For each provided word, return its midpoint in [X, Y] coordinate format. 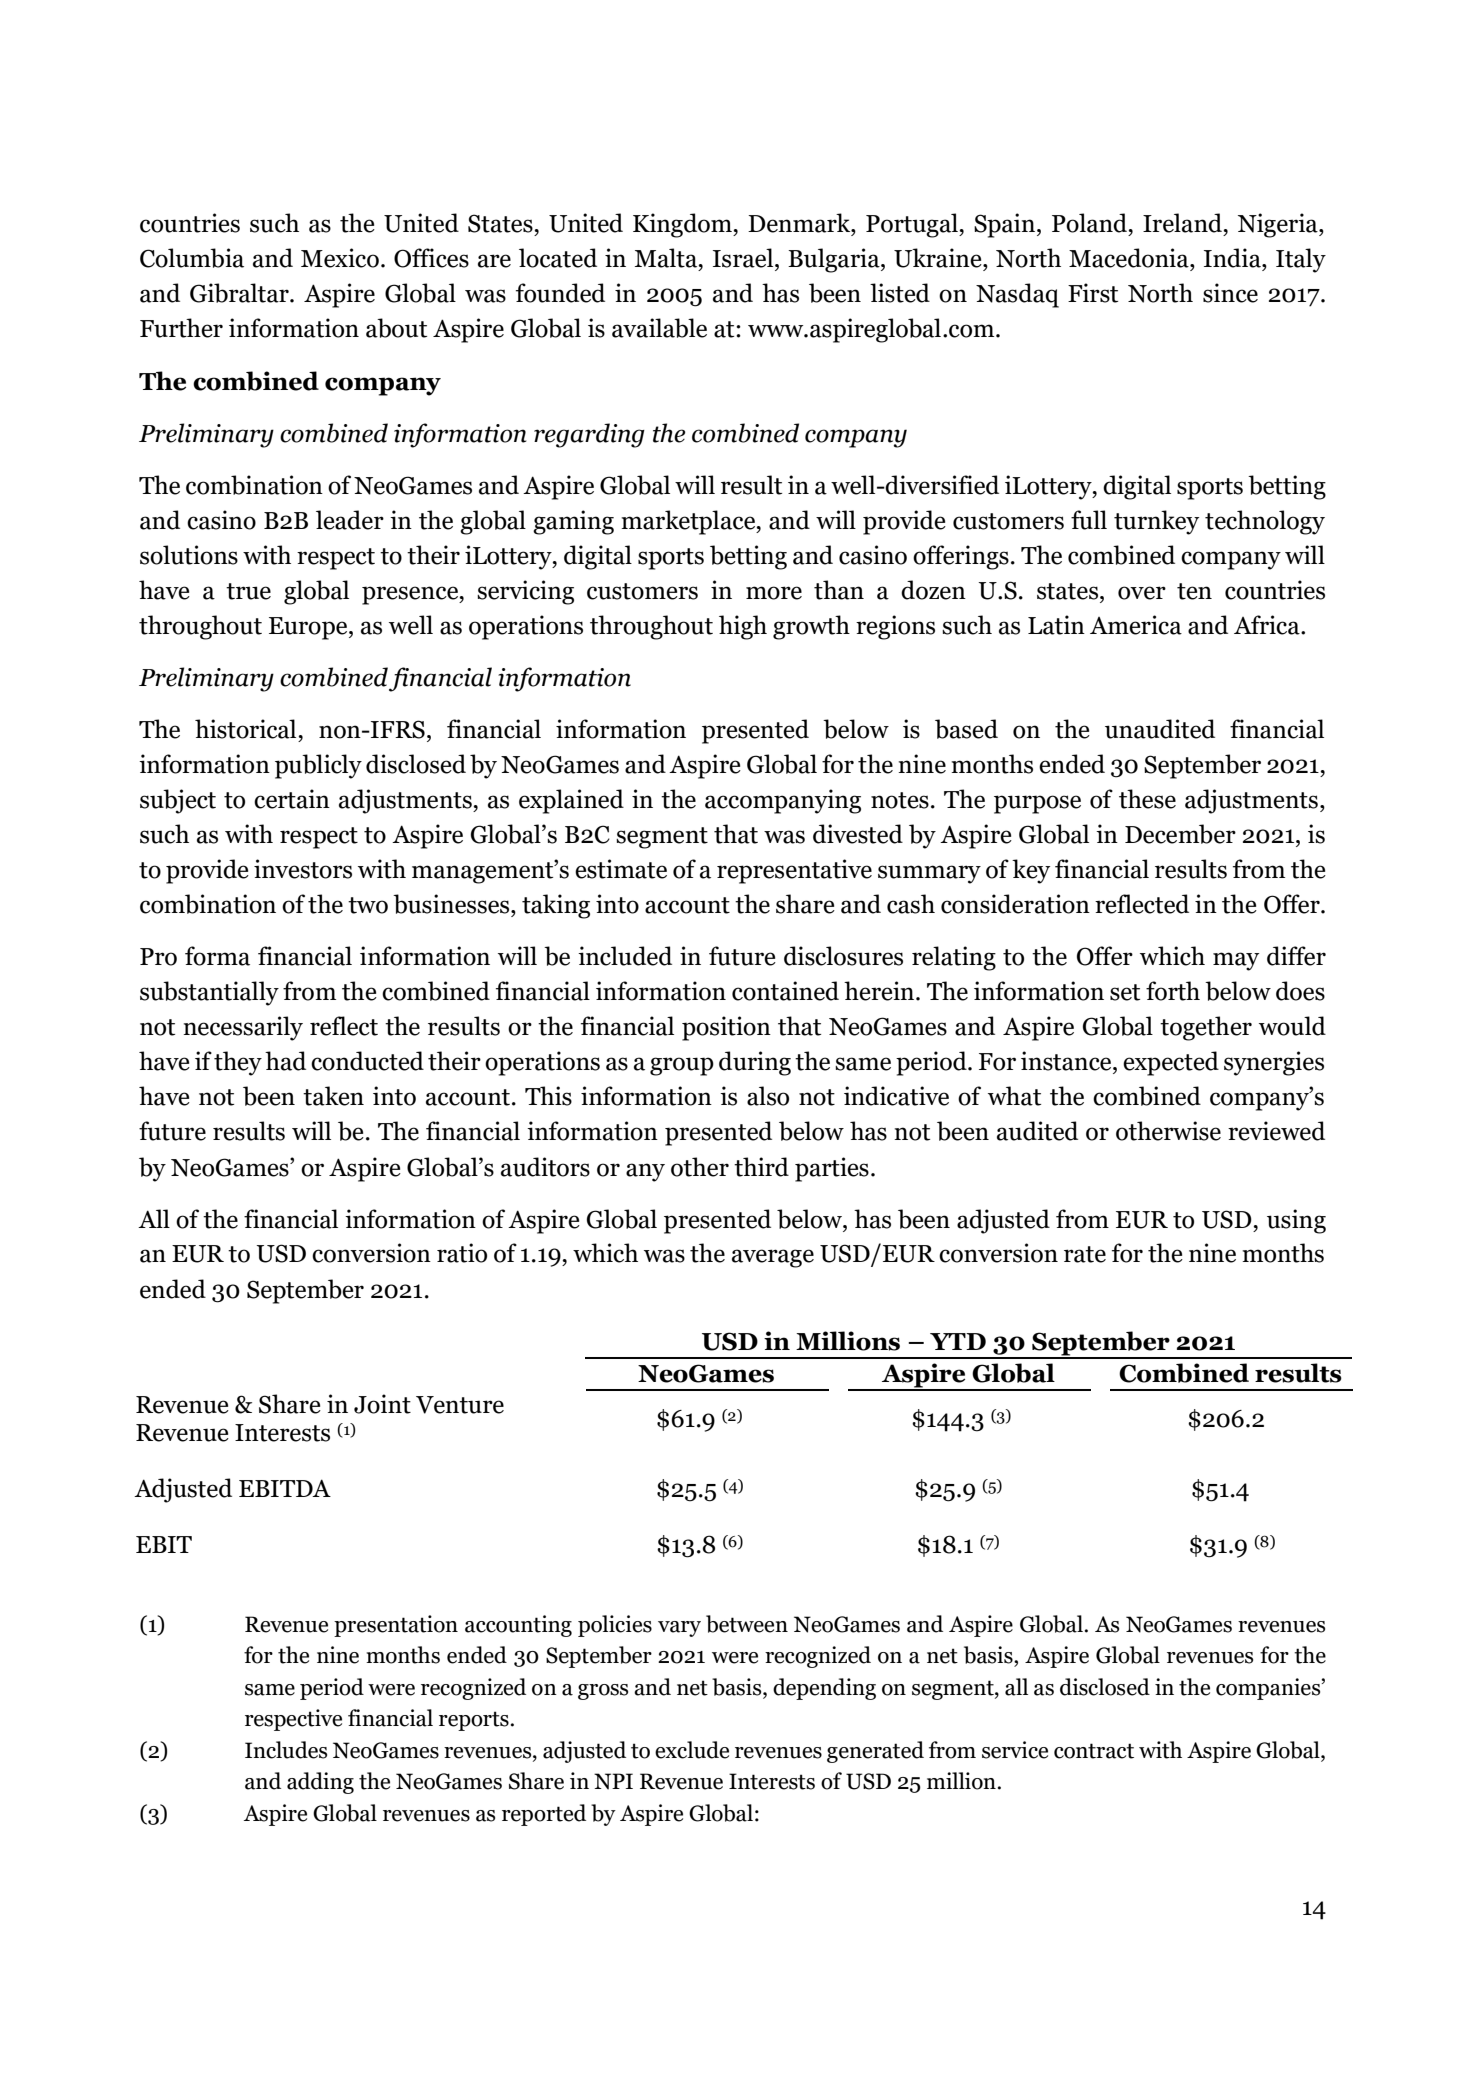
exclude [692, 1750]
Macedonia [1130, 258]
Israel [744, 258]
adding [320, 1783]
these [1147, 799]
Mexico [340, 258]
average [773, 1258]
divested [858, 834]
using [1296, 1221]
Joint [382, 1404]
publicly [318, 766]
